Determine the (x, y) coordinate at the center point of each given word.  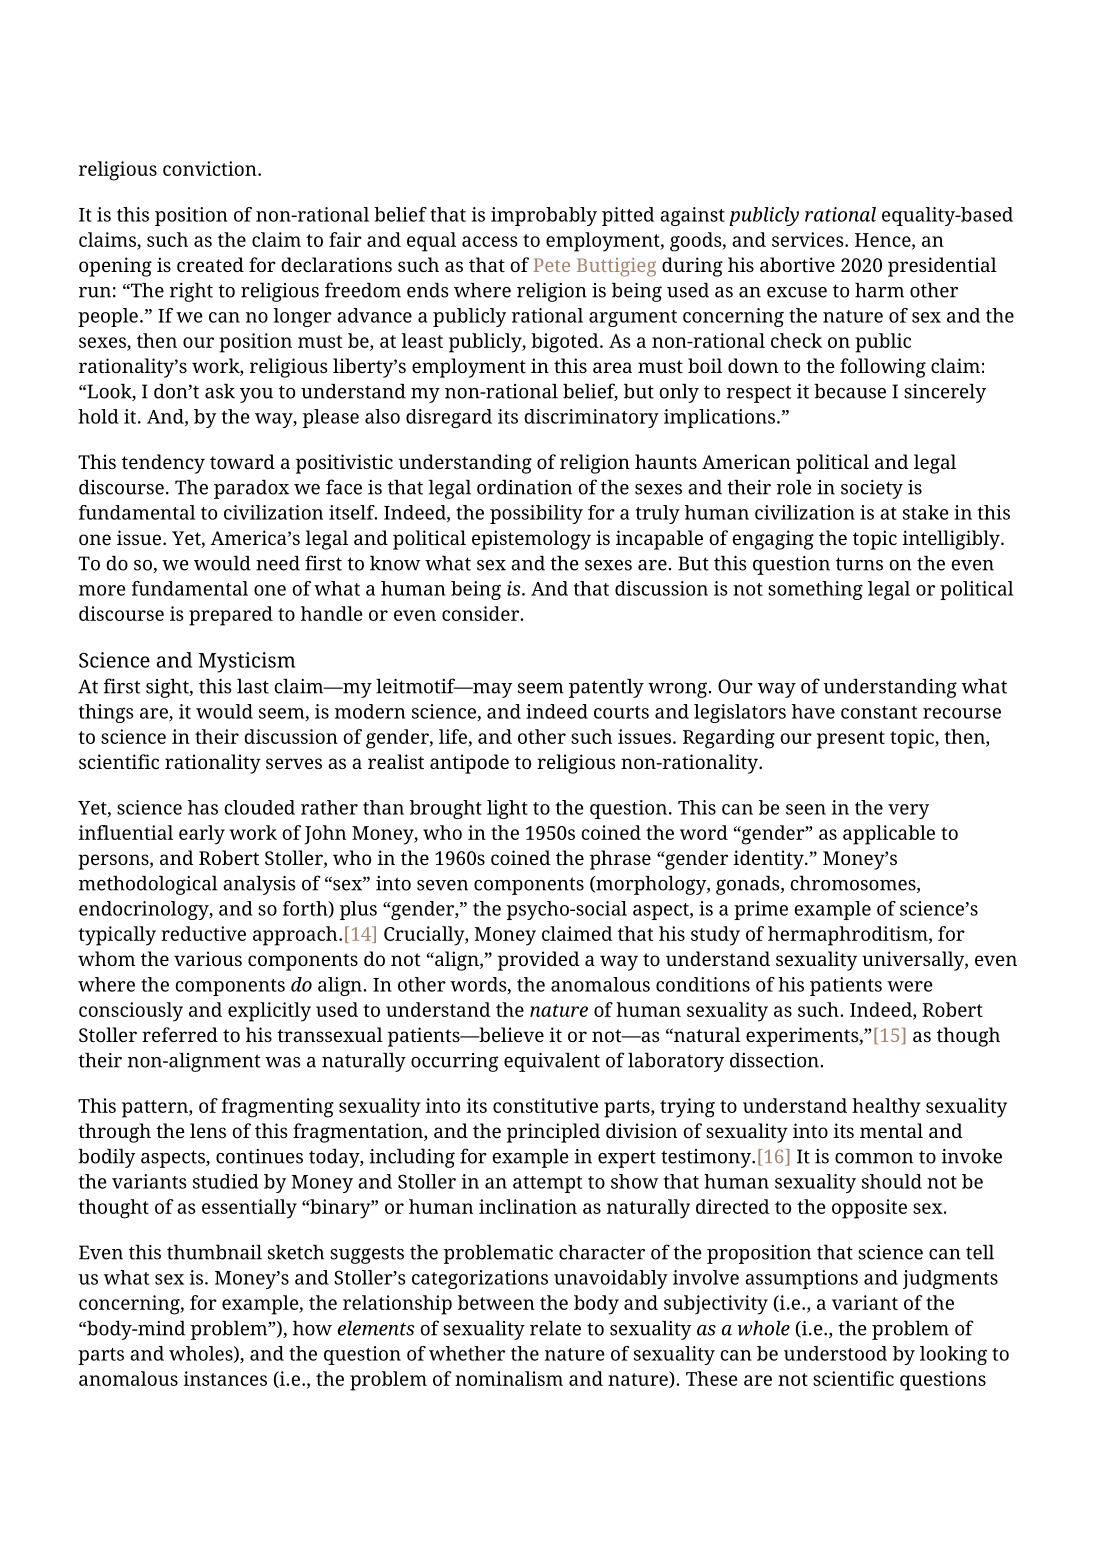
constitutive (545, 1105)
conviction (211, 168)
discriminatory (592, 418)
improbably (544, 216)
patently (606, 688)
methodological (148, 885)
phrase (620, 860)
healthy (886, 1108)
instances (225, 1378)
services (809, 239)
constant (879, 712)
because (850, 391)
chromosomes (854, 884)
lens (208, 1130)
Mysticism (246, 662)
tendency (163, 464)
